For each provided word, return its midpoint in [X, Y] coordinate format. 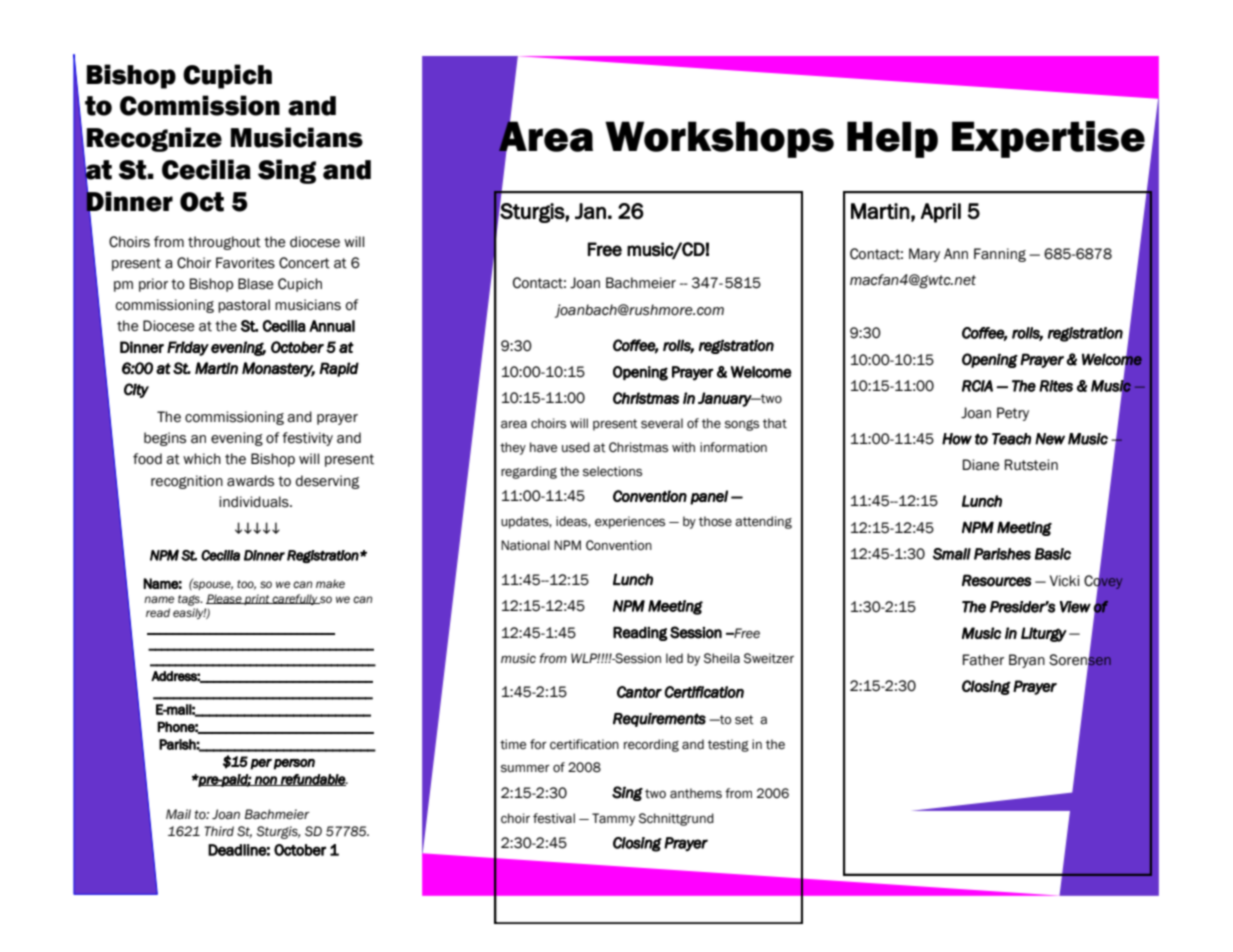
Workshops [719, 139]
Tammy [613, 819]
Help [892, 139]
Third [219, 831]
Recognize [154, 139]
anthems [696, 793]
